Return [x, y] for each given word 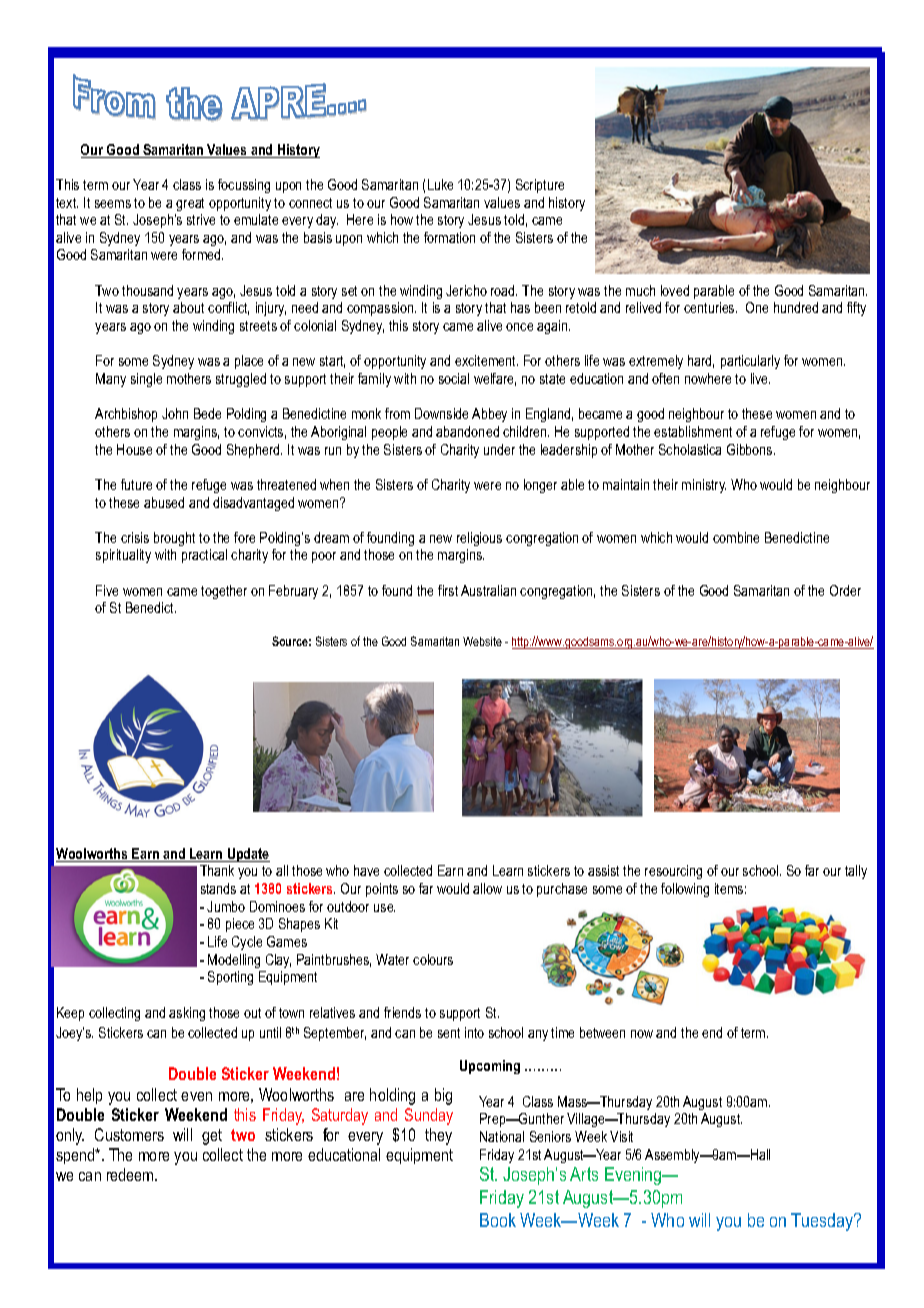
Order [845, 590]
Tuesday [823, 1222]
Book [498, 1220]
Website [482, 641]
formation [449, 237]
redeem [131, 1174]
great [190, 204]
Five [107, 590]
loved [675, 290]
